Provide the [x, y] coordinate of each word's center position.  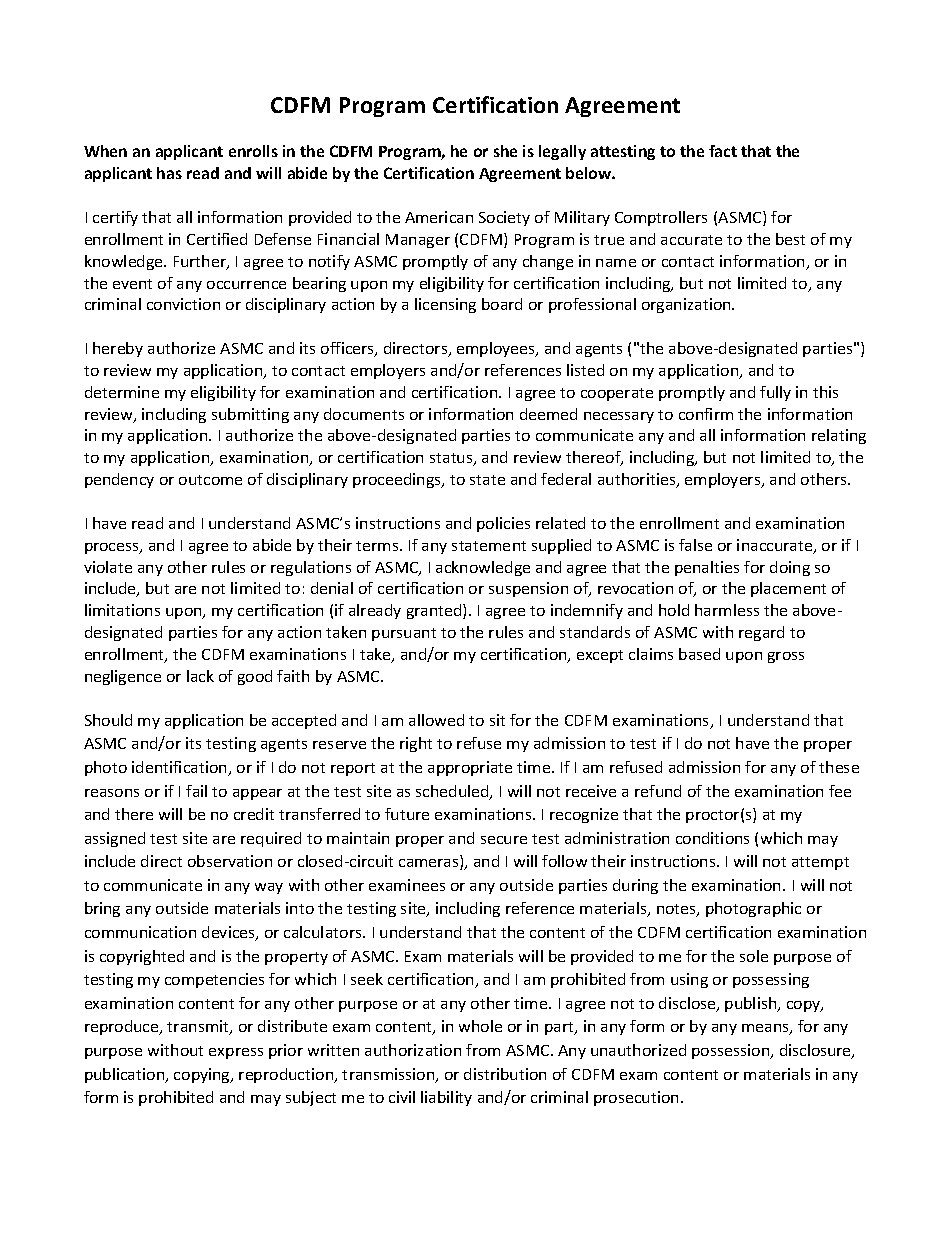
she [505, 151]
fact [723, 151]
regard [761, 633]
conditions [712, 838]
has [169, 173]
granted [435, 611]
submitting [250, 415]
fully [775, 393]
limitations [122, 610]
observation [230, 861]
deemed [548, 414]
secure [504, 840]
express [236, 1053]
